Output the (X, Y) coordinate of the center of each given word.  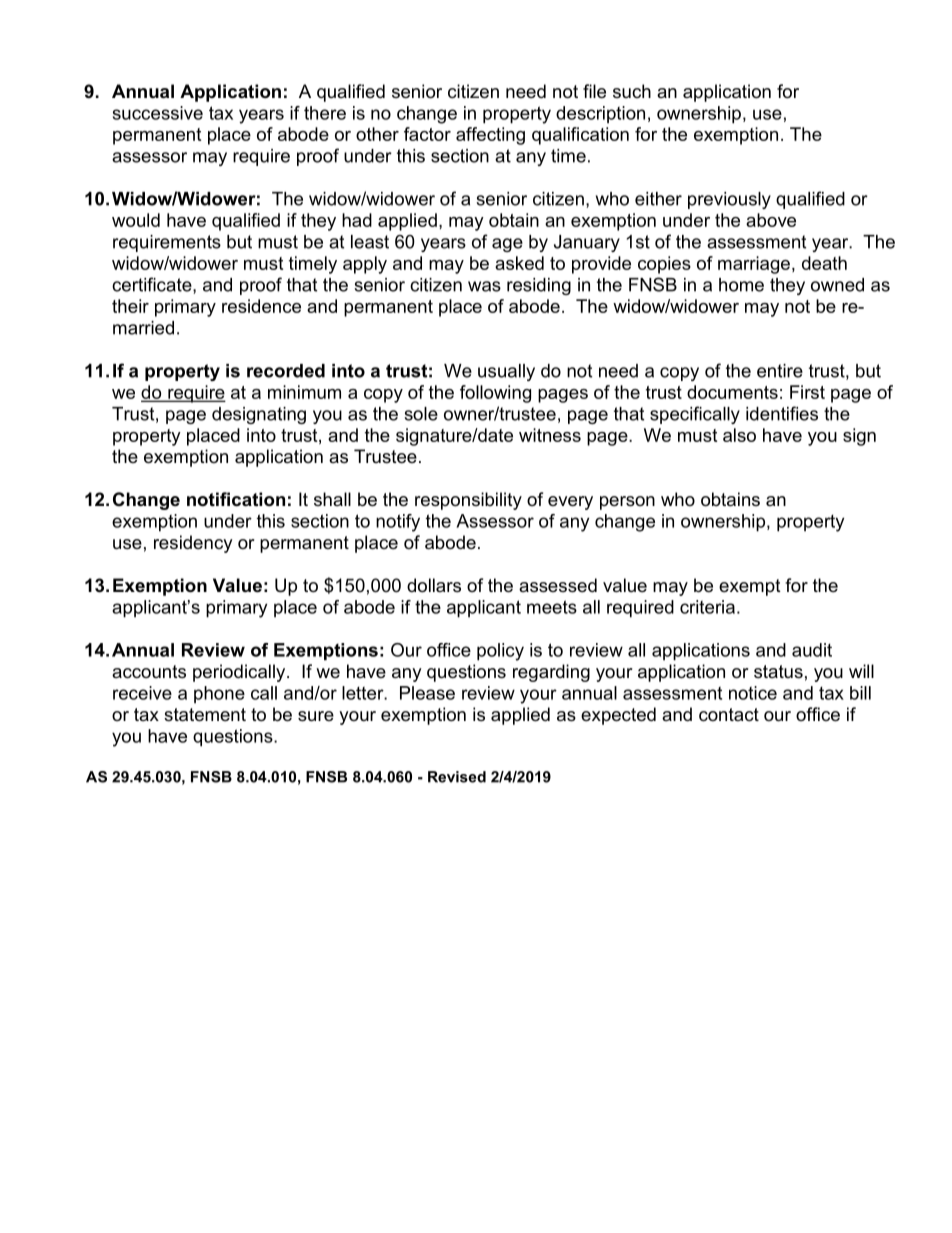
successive (158, 113)
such (632, 91)
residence (261, 306)
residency (193, 544)
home (741, 285)
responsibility (468, 501)
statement (205, 715)
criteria (707, 607)
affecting (490, 136)
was (484, 286)
